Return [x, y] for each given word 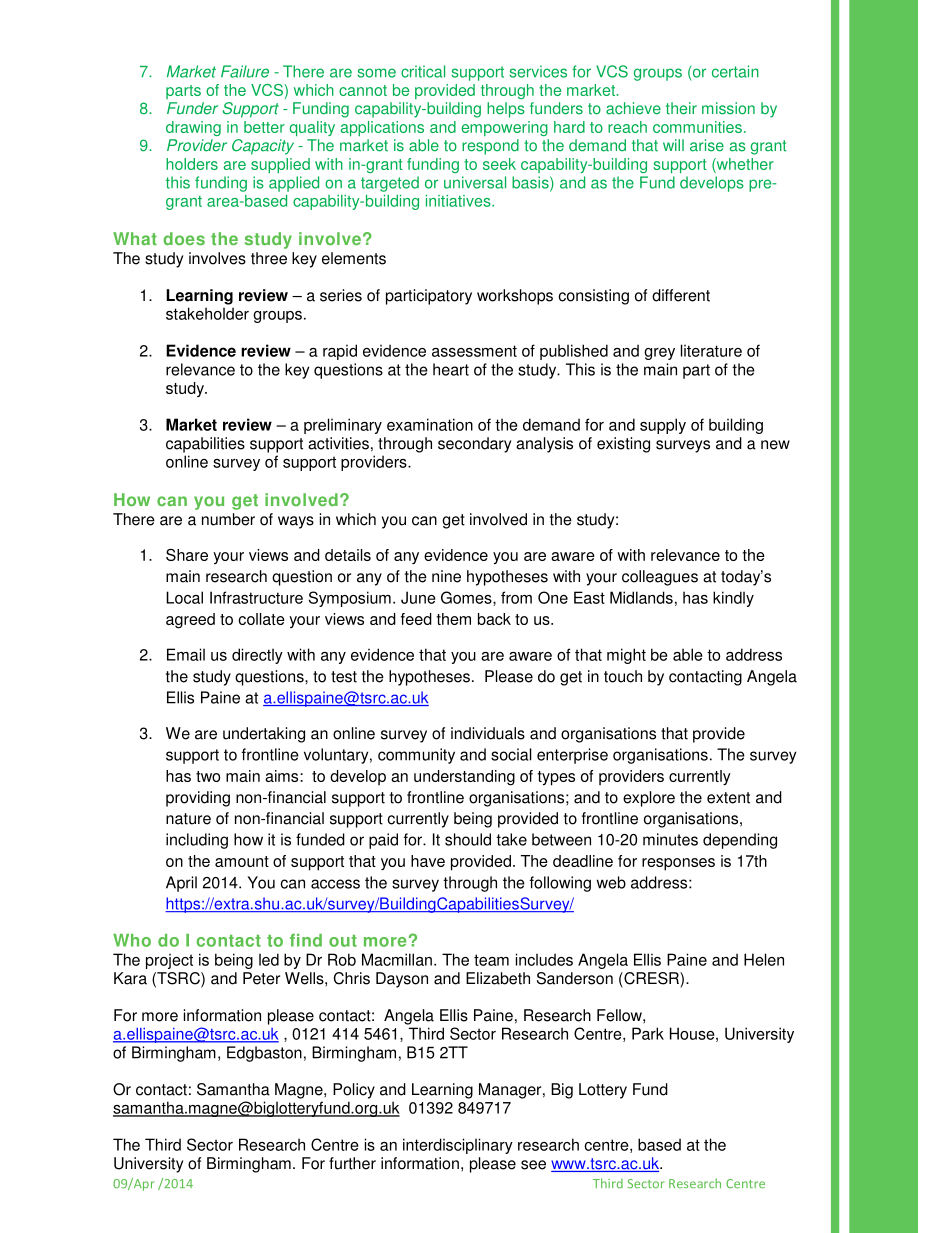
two [208, 776]
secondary [474, 445]
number [228, 519]
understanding [464, 778]
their [681, 108]
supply [663, 426]
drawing [193, 128]
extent [728, 798]
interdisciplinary [458, 1146]
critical [423, 71]
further [352, 1163]
